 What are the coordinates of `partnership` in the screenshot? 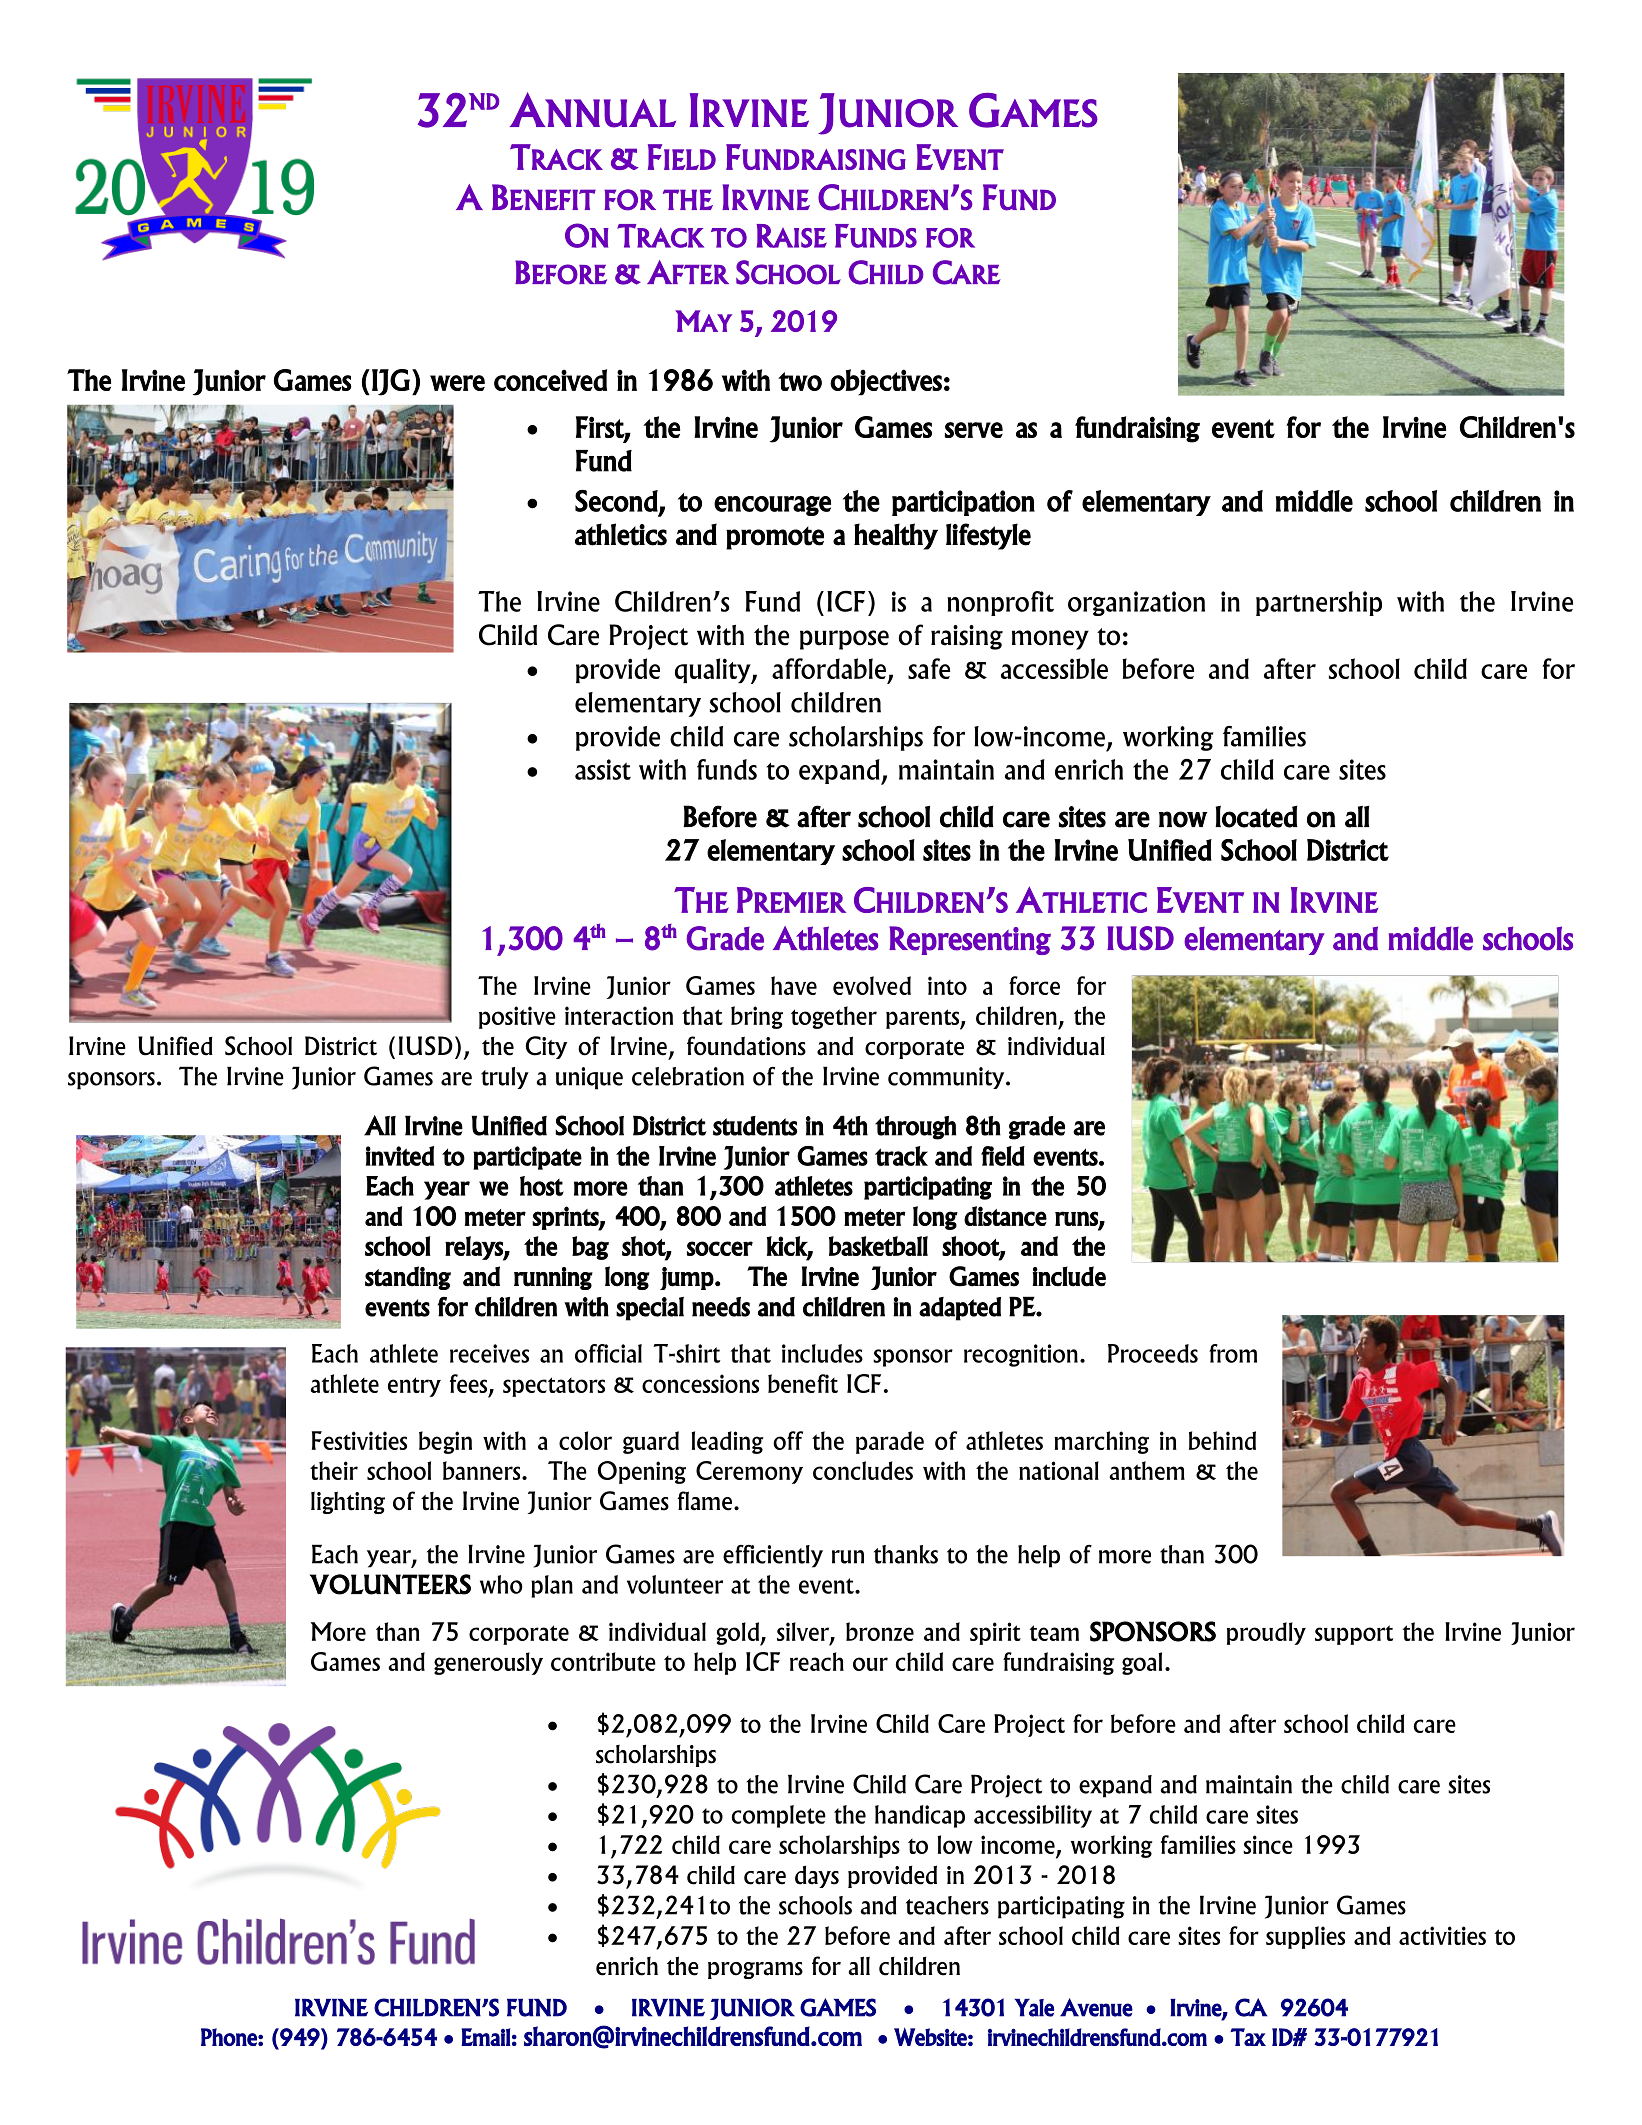 It's located at (1319, 603).
